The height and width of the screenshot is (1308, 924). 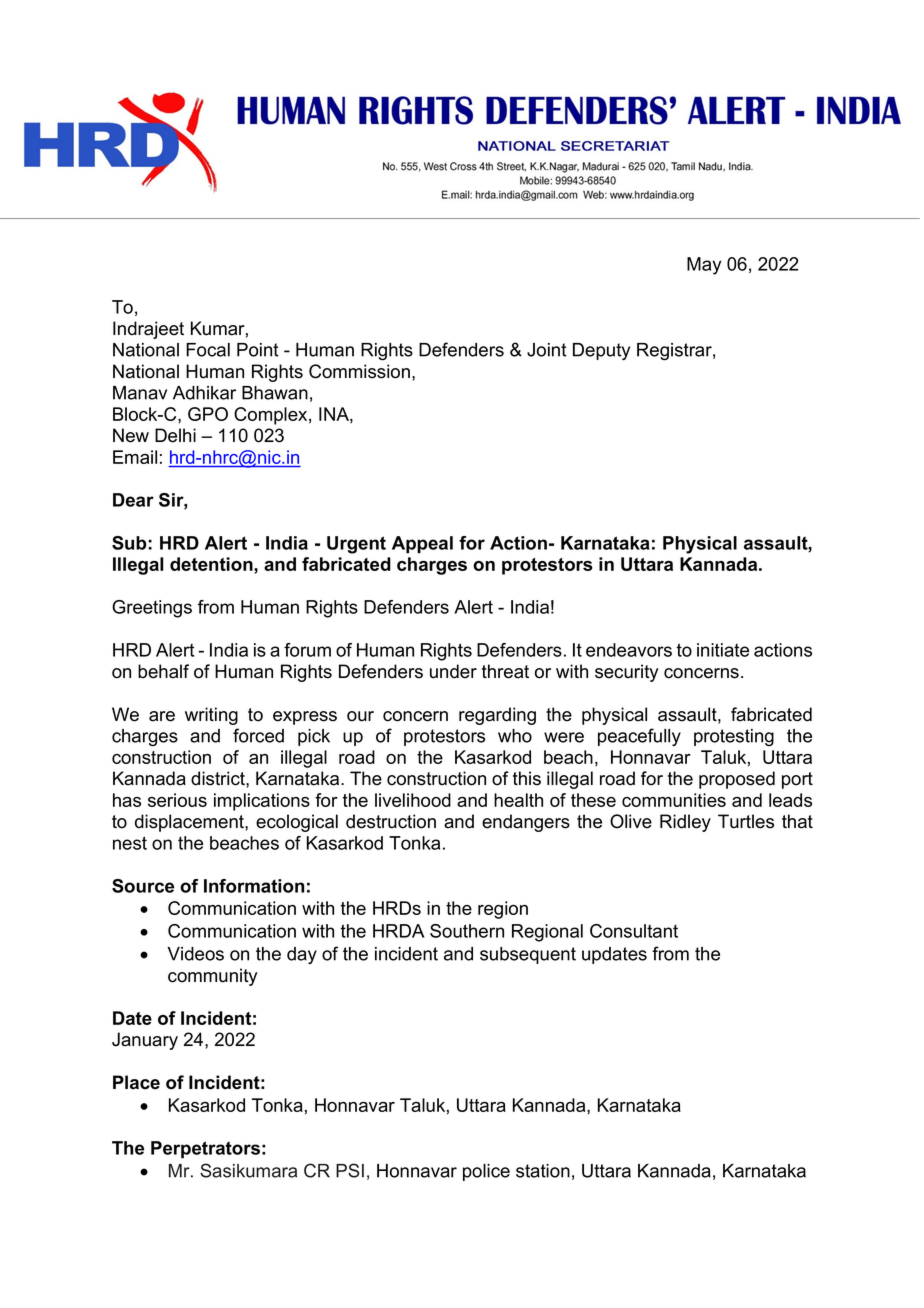 I want to click on Focal, so click(x=208, y=350).
